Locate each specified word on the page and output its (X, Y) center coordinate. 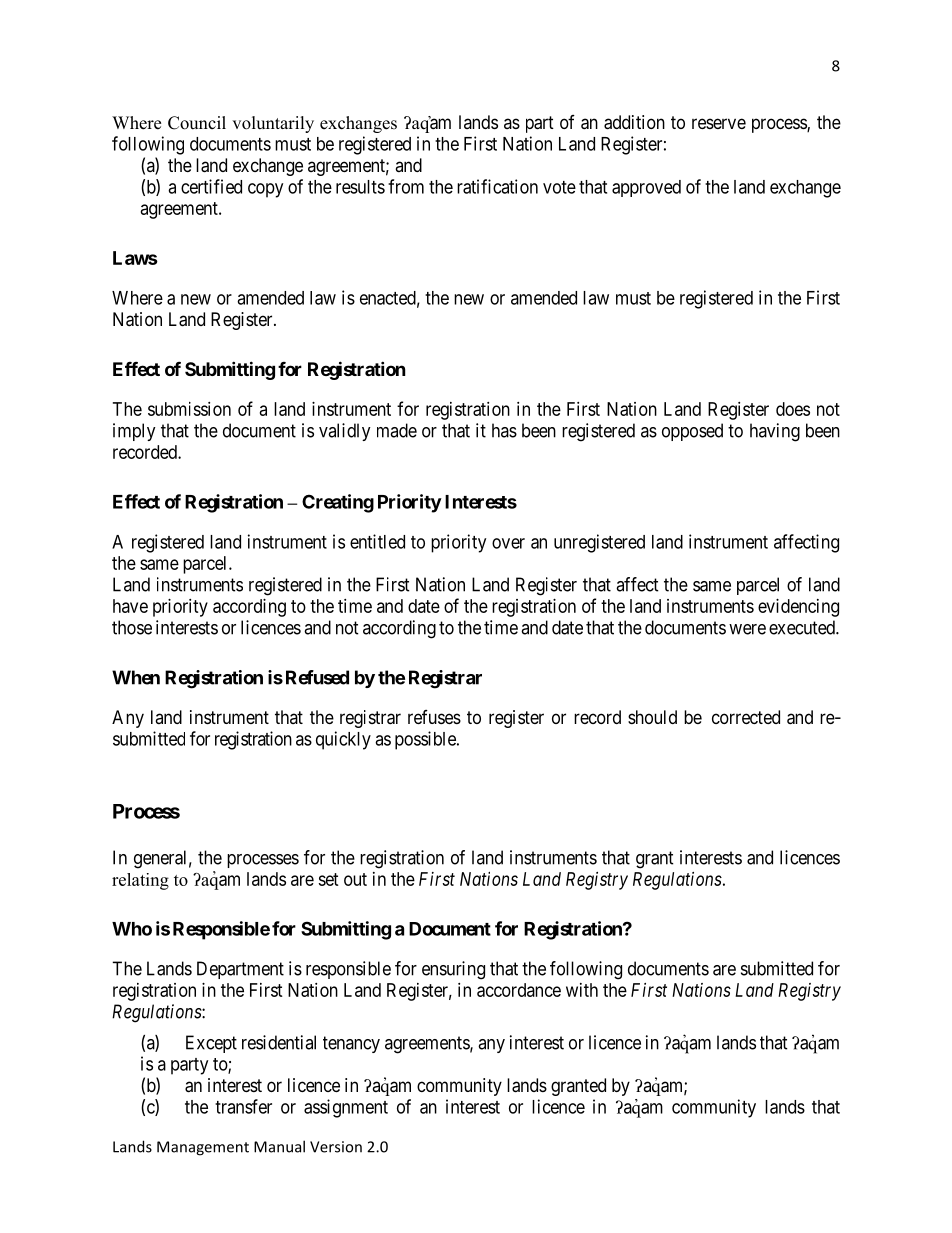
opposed (692, 432)
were (747, 629)
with (582, 990)
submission (189, 409)
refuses (434, 717)
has (504, 430)
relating (140, 881)
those (132, 627)
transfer (243, 1106)
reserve (719, 123)
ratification (497, 186)
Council (197, 123)
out (355, 879)
